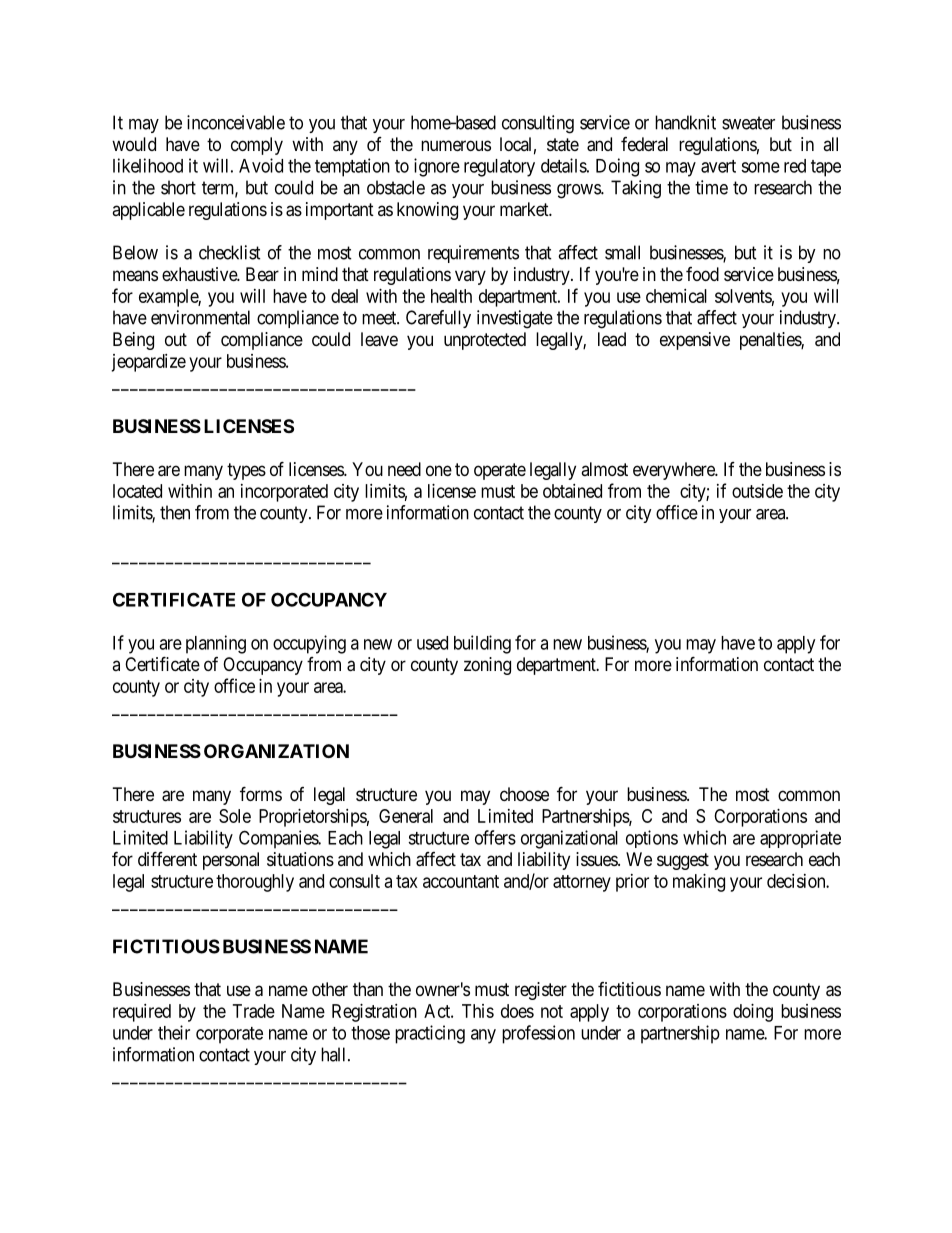 The image size is (952, 1233). Describe the element at coordinates (478, 1011) in the screenshot. I see `This` at that location.
